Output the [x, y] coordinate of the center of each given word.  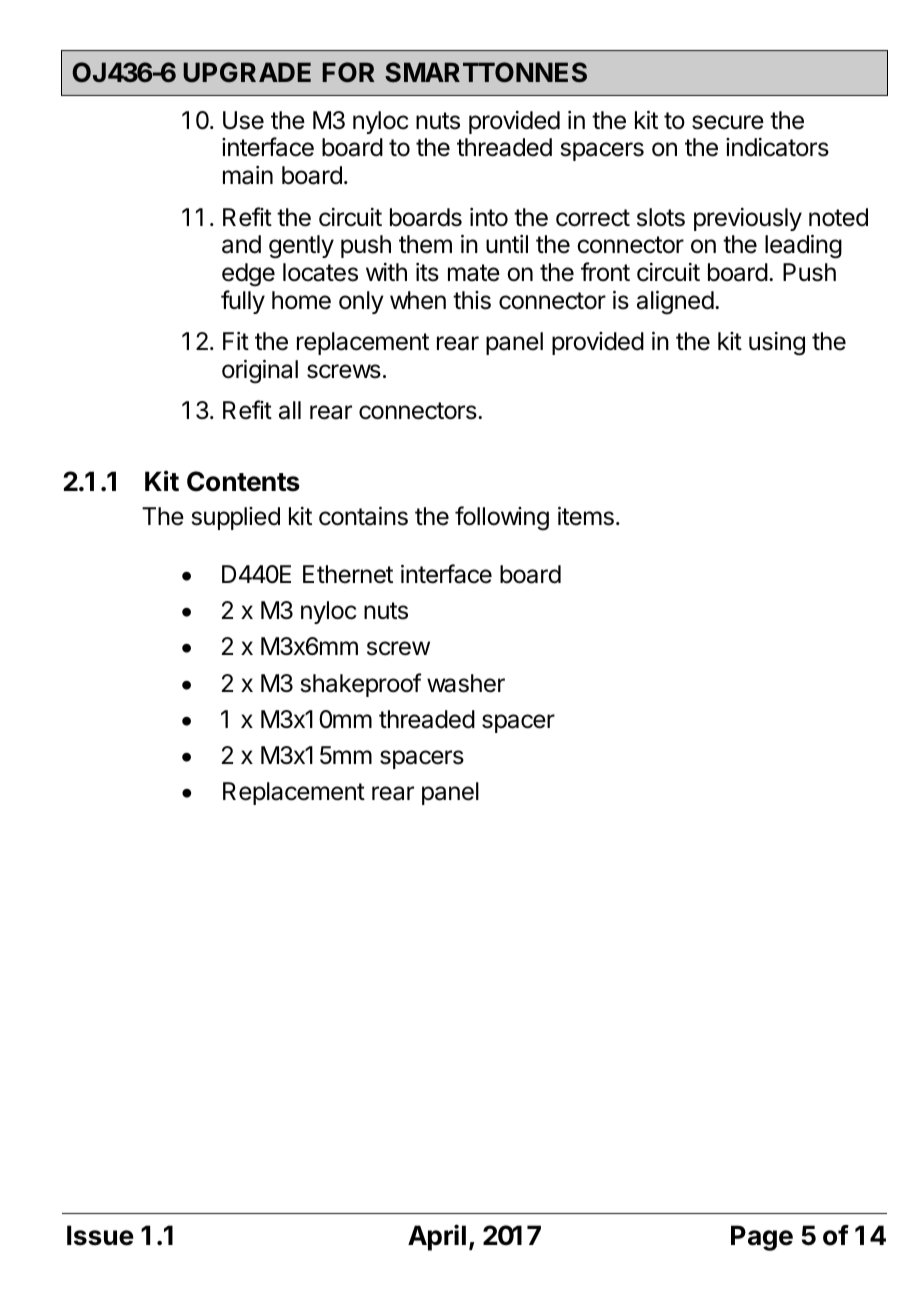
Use [243, 120]
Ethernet [348, 574]
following [502, 518]
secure [728, 122]
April [437, 1237]
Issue [100, 1235]
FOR [348, 72]
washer [466, 683]
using [777, 344]
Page [762, 1238]
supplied [236, 518]
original [260, 371]
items [586, 516]
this [472, 300]
